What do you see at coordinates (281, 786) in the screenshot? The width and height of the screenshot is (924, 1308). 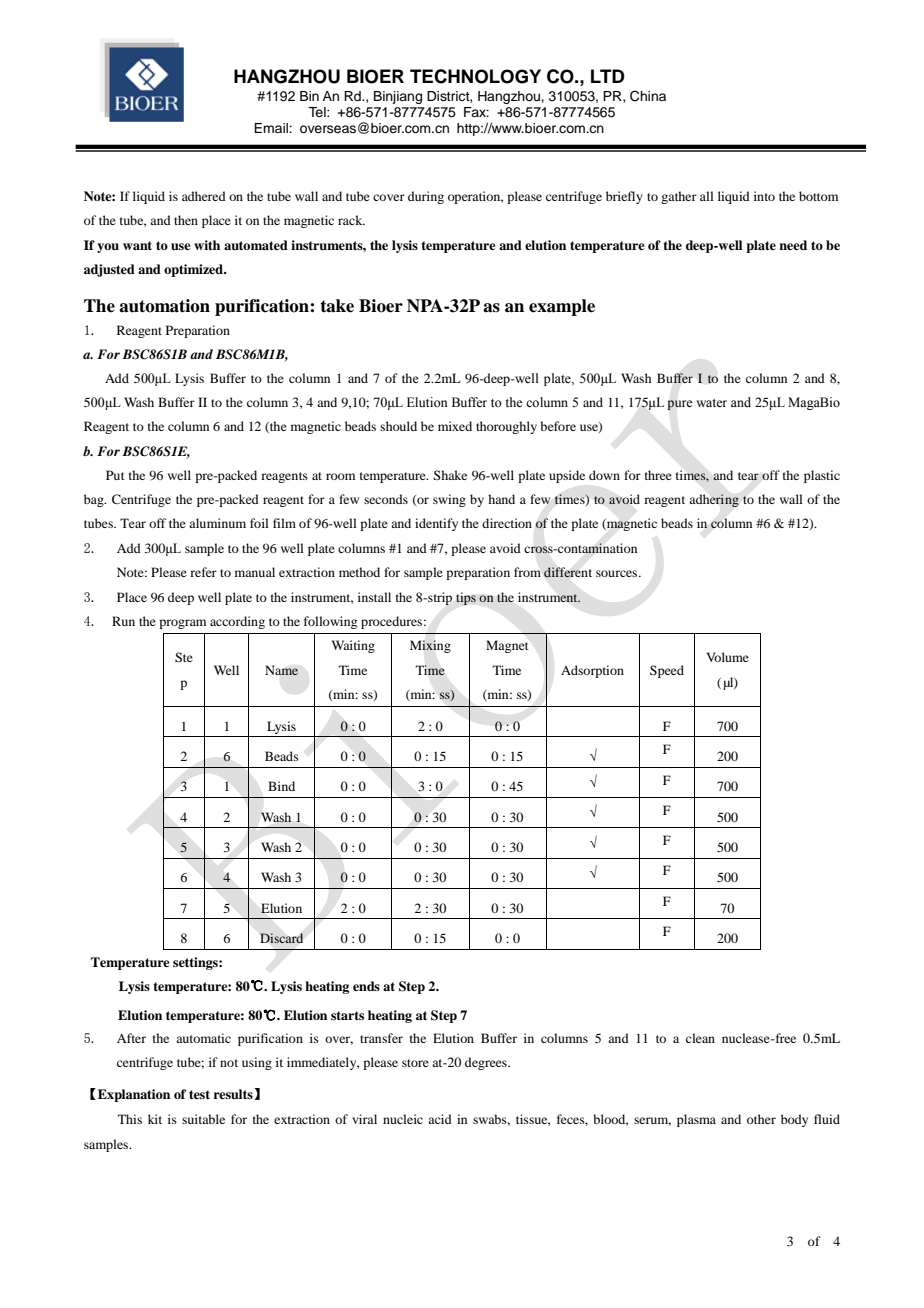 I see `Bind` at bounding box center [281, 786].
